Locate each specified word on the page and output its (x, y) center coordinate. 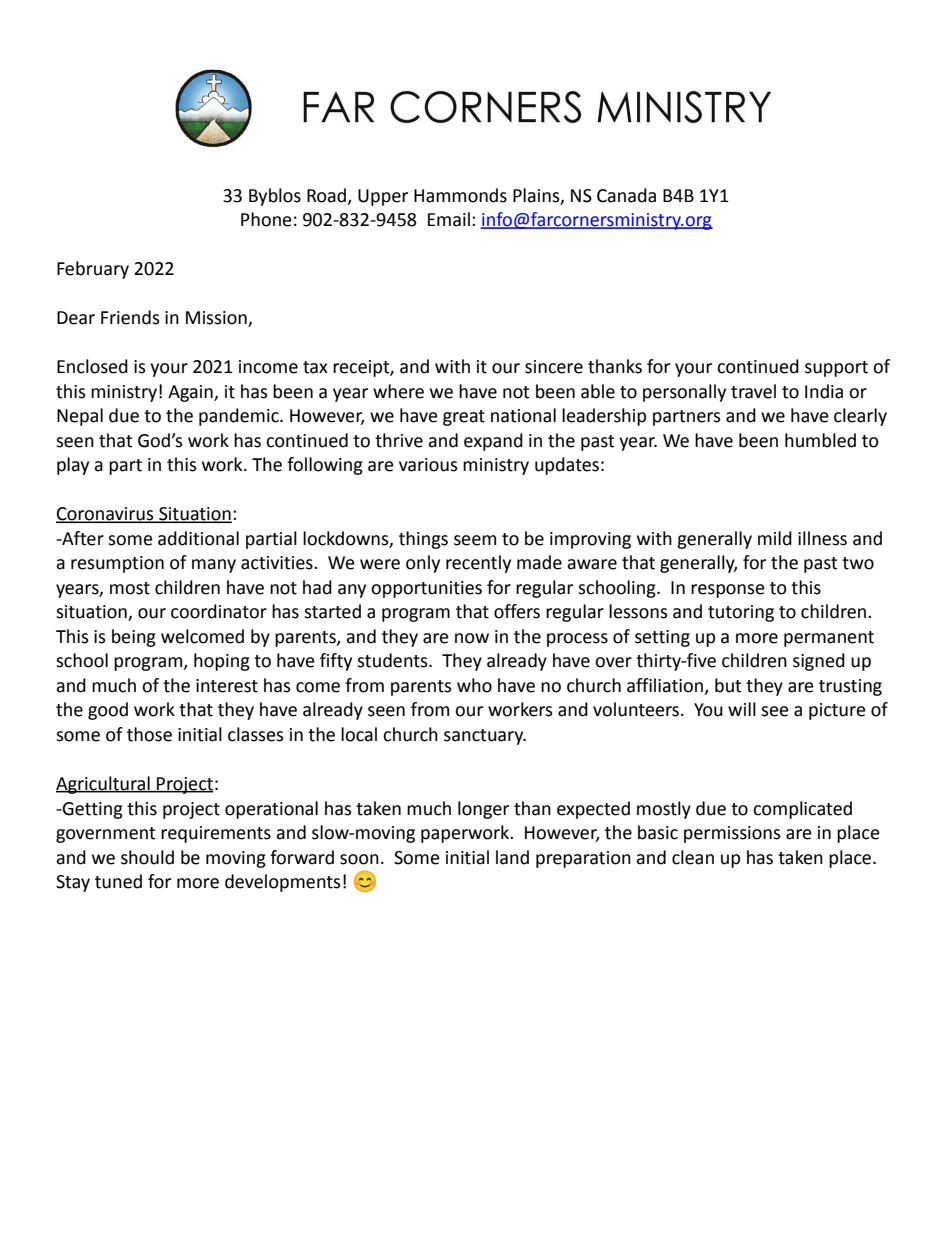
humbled (820, 440)
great (464, 418)
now (472, 638)
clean (693, 857)
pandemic (240, 417)
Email (449, 219)
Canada (626, 195)
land (512, 857)
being (134, 638)
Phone (266, 219)
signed (819, 662)
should (147, 857)
